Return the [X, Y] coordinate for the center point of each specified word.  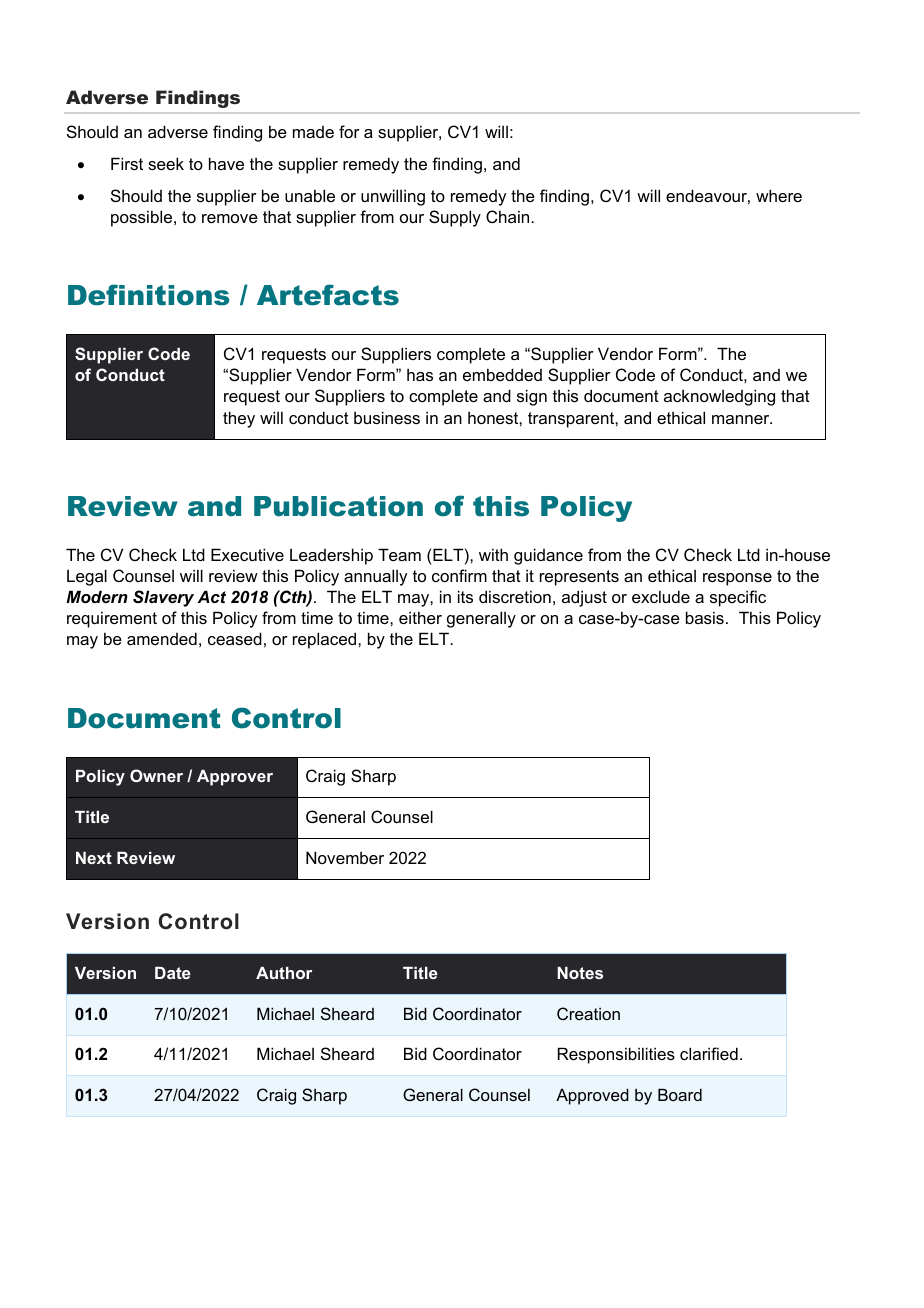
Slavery [163, 598]
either [420, 617]
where [779, 195]
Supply [455, 218]
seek [166, 163]
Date [173, 973]
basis [705, 617]
